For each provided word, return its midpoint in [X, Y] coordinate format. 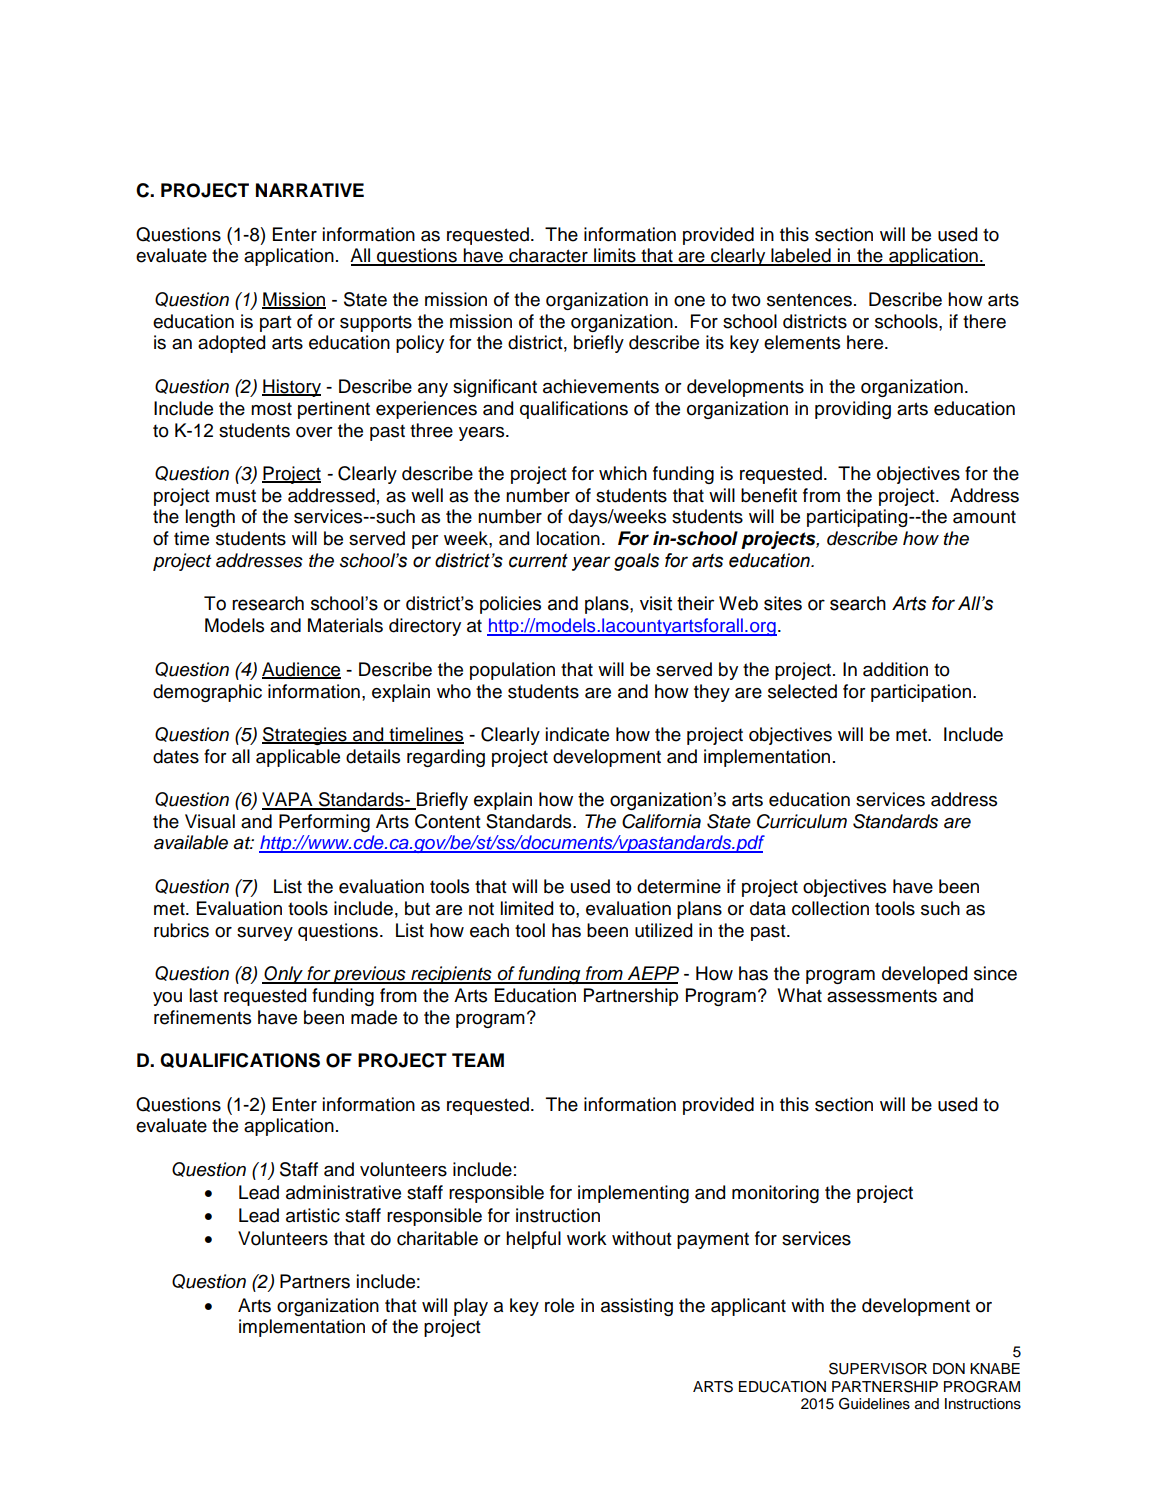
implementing [633, 1194]
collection [830, 908]
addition [895, 669]
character [548, 256]
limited [527, 908]
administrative [343, 1192]
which [623, 473]
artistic [313, 1215]
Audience [301, 670]
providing [853, 410]
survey [265, 934]
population [512, 671]
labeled [801, 256]
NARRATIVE [310, 190]
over [314, 432]
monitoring [775, 1194]
